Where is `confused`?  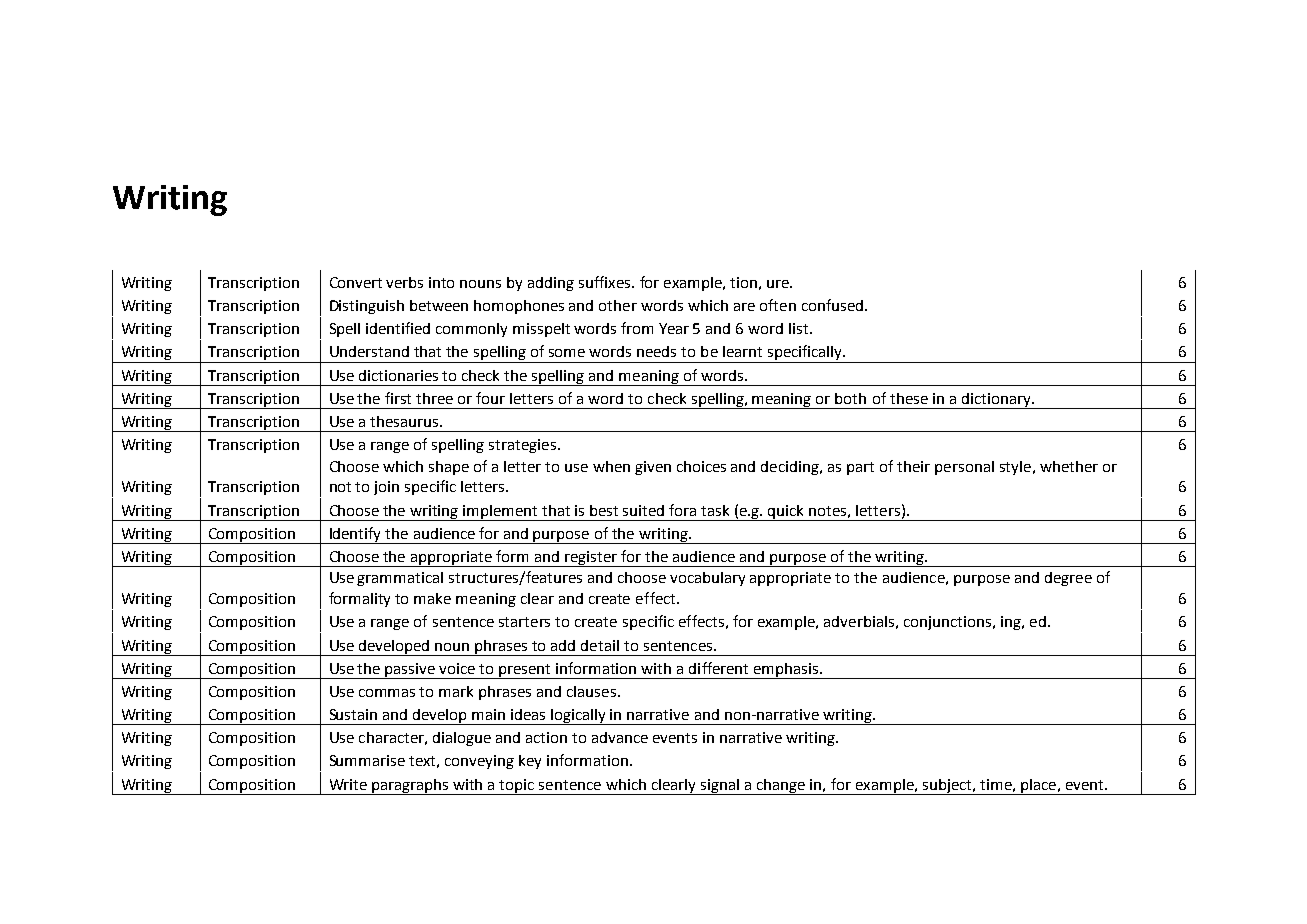
confused is located at coordinates (832, 305).
